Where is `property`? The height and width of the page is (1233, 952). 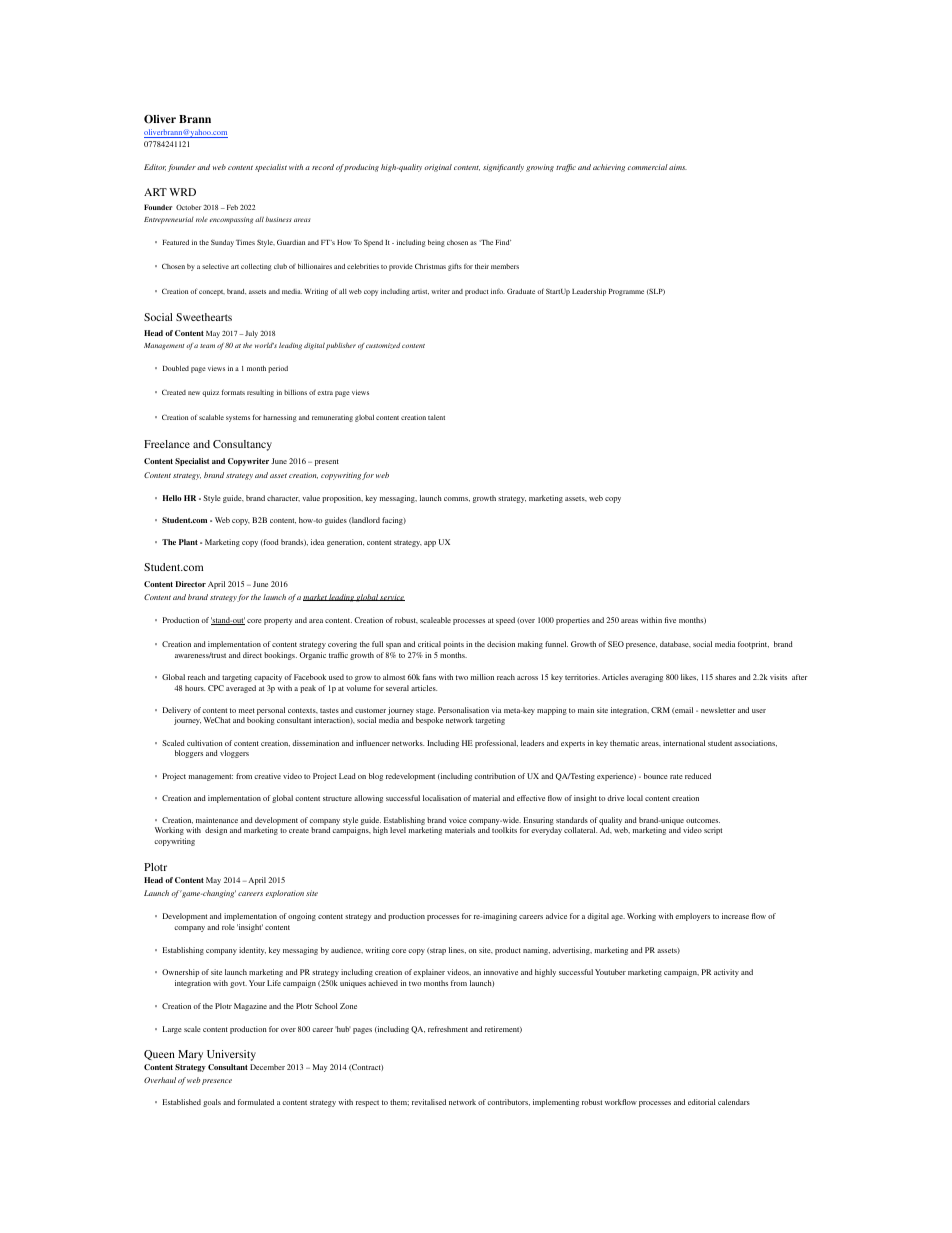
property is located at coordinates (278, 621).
